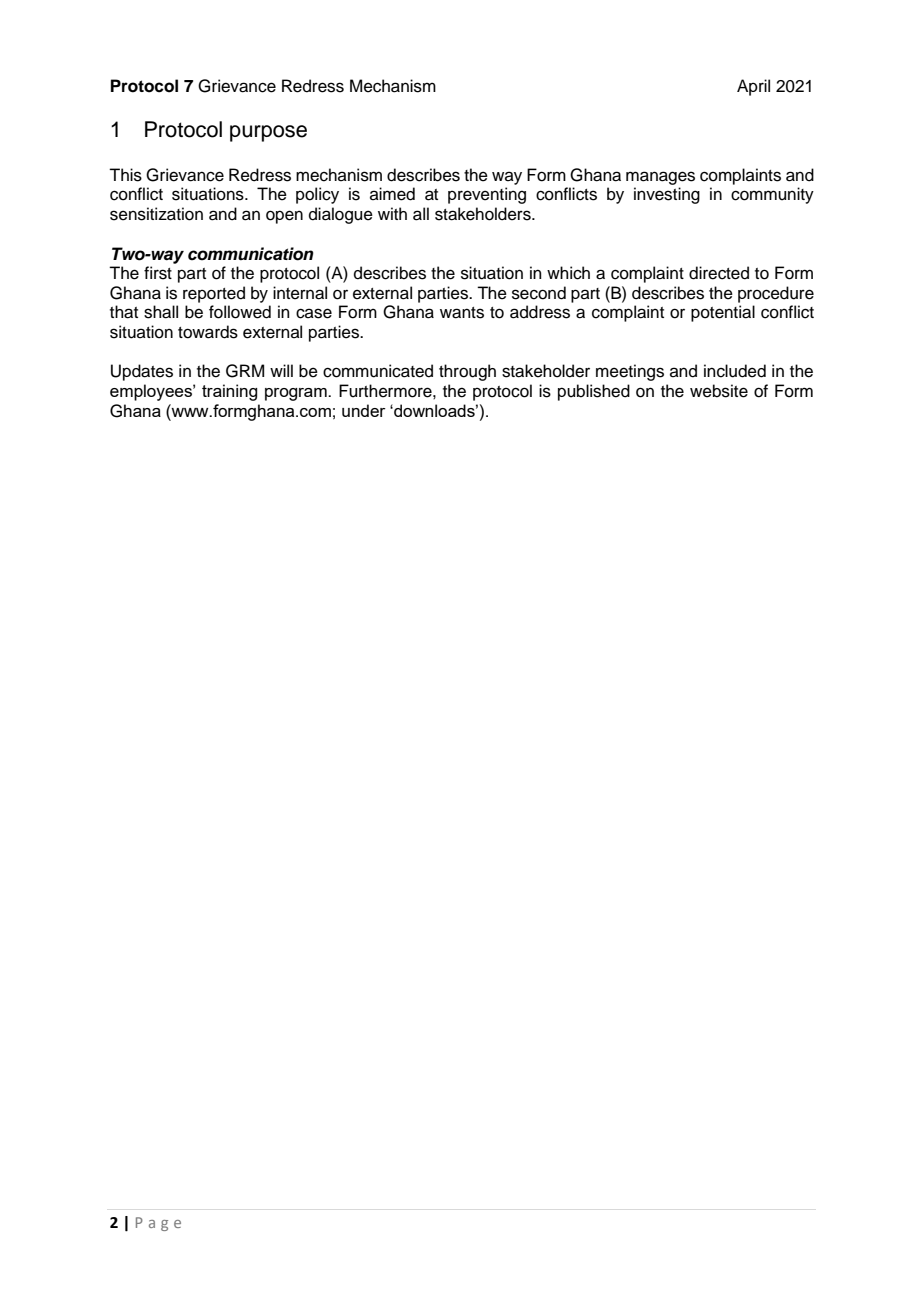 The image size is (924, 1308). Describe the element at coordinates (753, 87) in the image. I see `April` at that location.
